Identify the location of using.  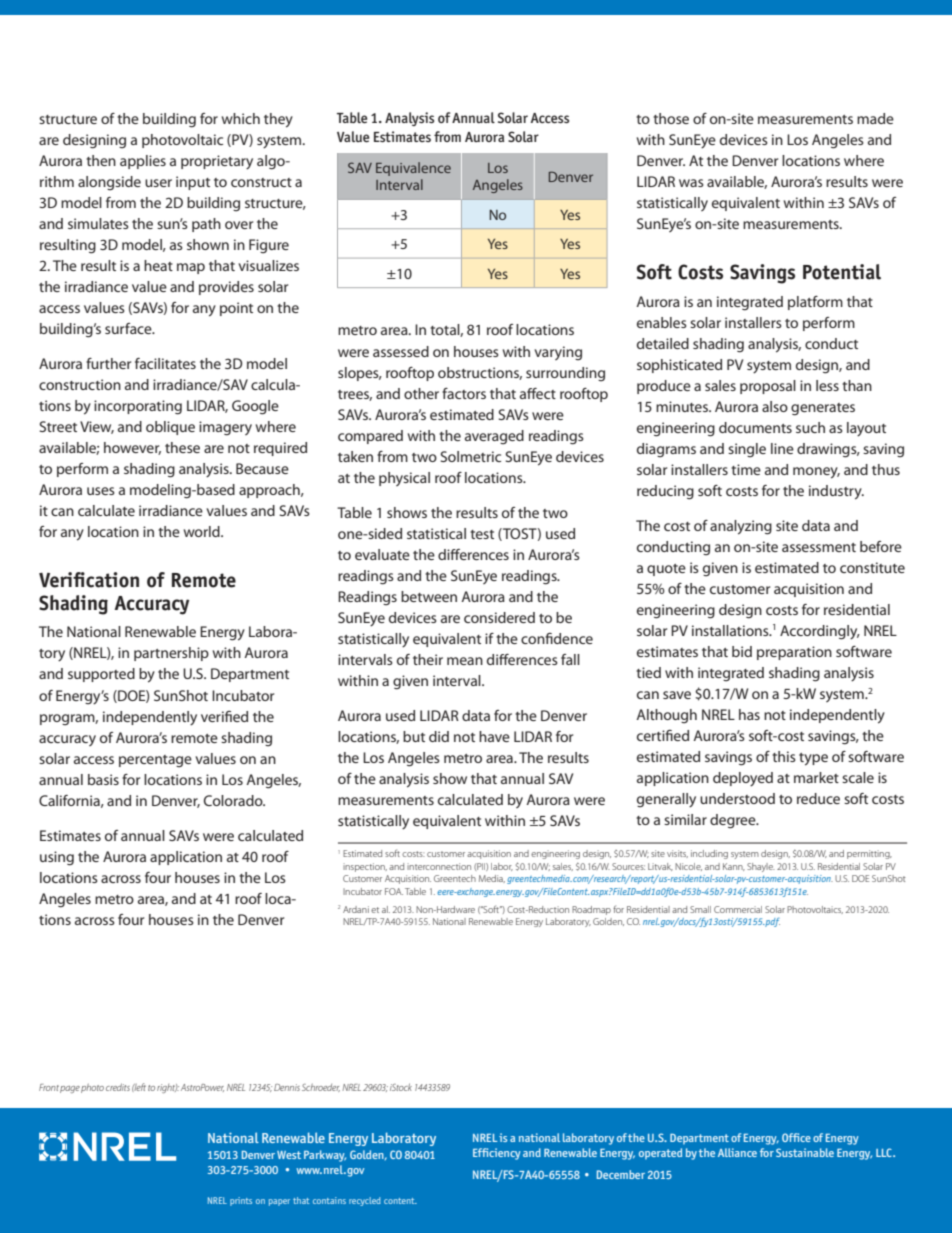
(57, 858).
